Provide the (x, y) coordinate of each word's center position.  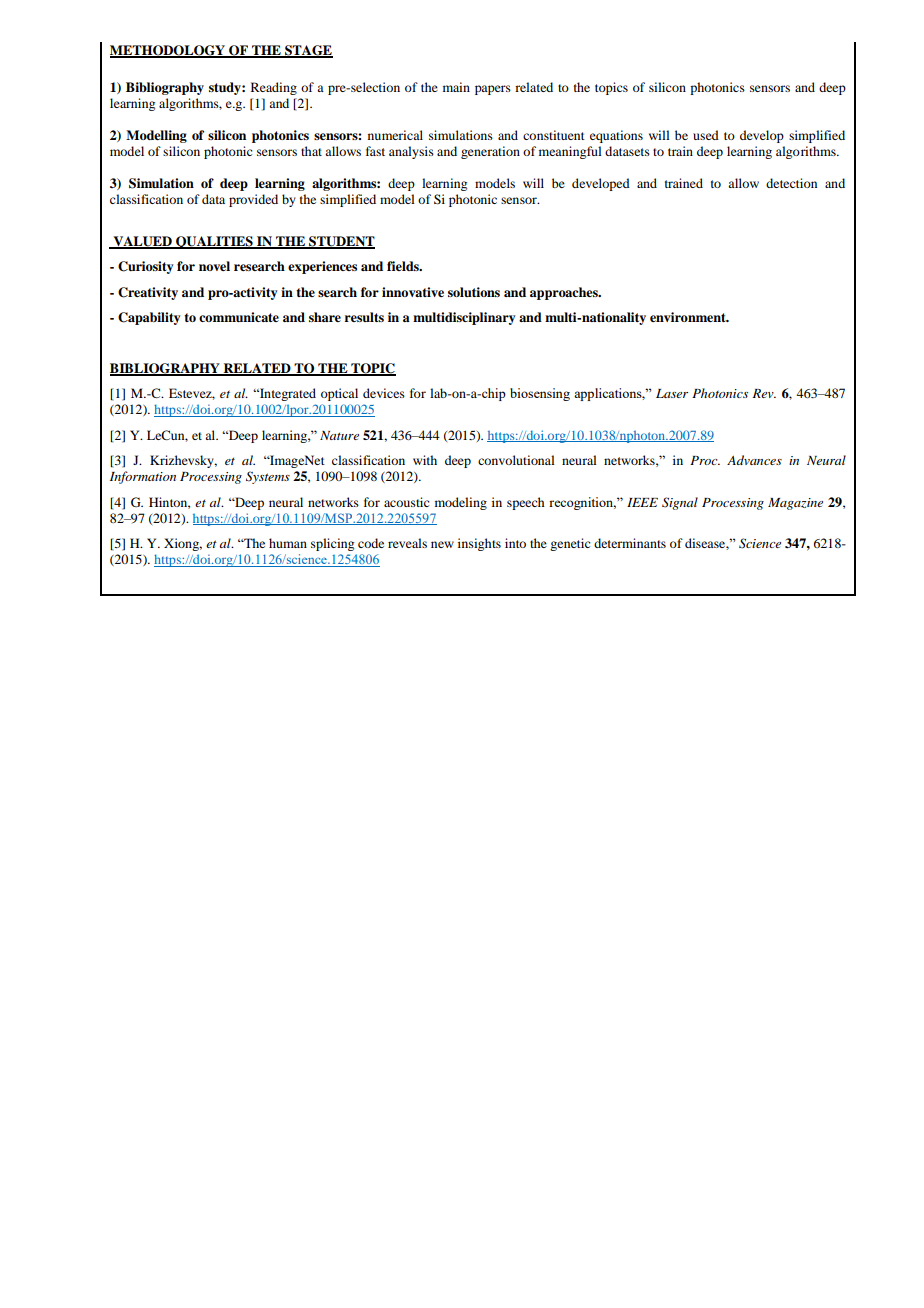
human (288, 543)
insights (479, 544)
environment (689, 317)
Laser (672, 393)
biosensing (540, 394)
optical (339, 394)
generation (490, 152)
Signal (680, 503)
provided (253, 200)
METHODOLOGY (169, 51)
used (706, 135)
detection (791, 183)
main (456, 87)
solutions (474, 292)
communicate (239, 317)
